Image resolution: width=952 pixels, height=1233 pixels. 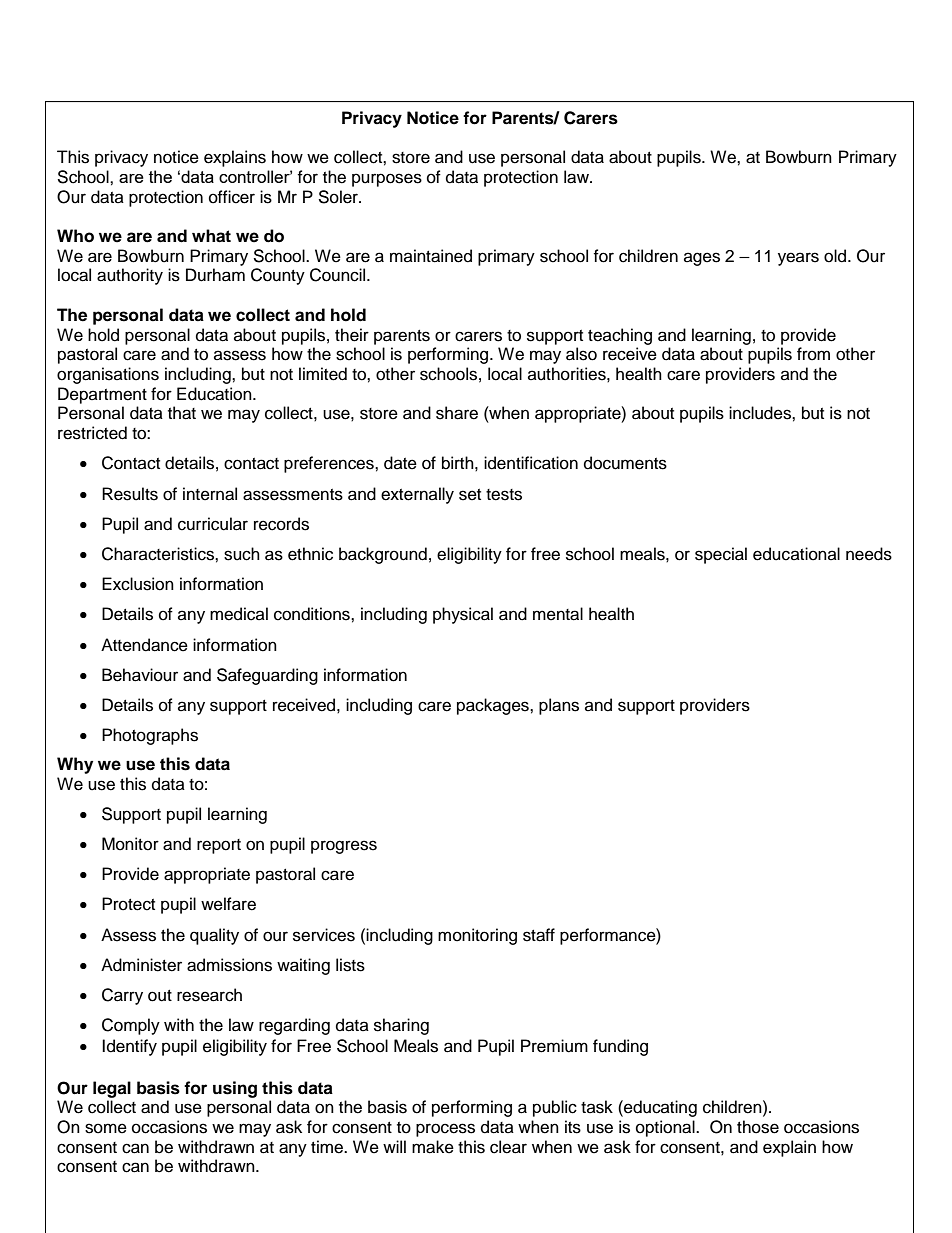 What do you see at coordinates (470, 495) in the page?
I see `set` at bounding box center [470, 495].
